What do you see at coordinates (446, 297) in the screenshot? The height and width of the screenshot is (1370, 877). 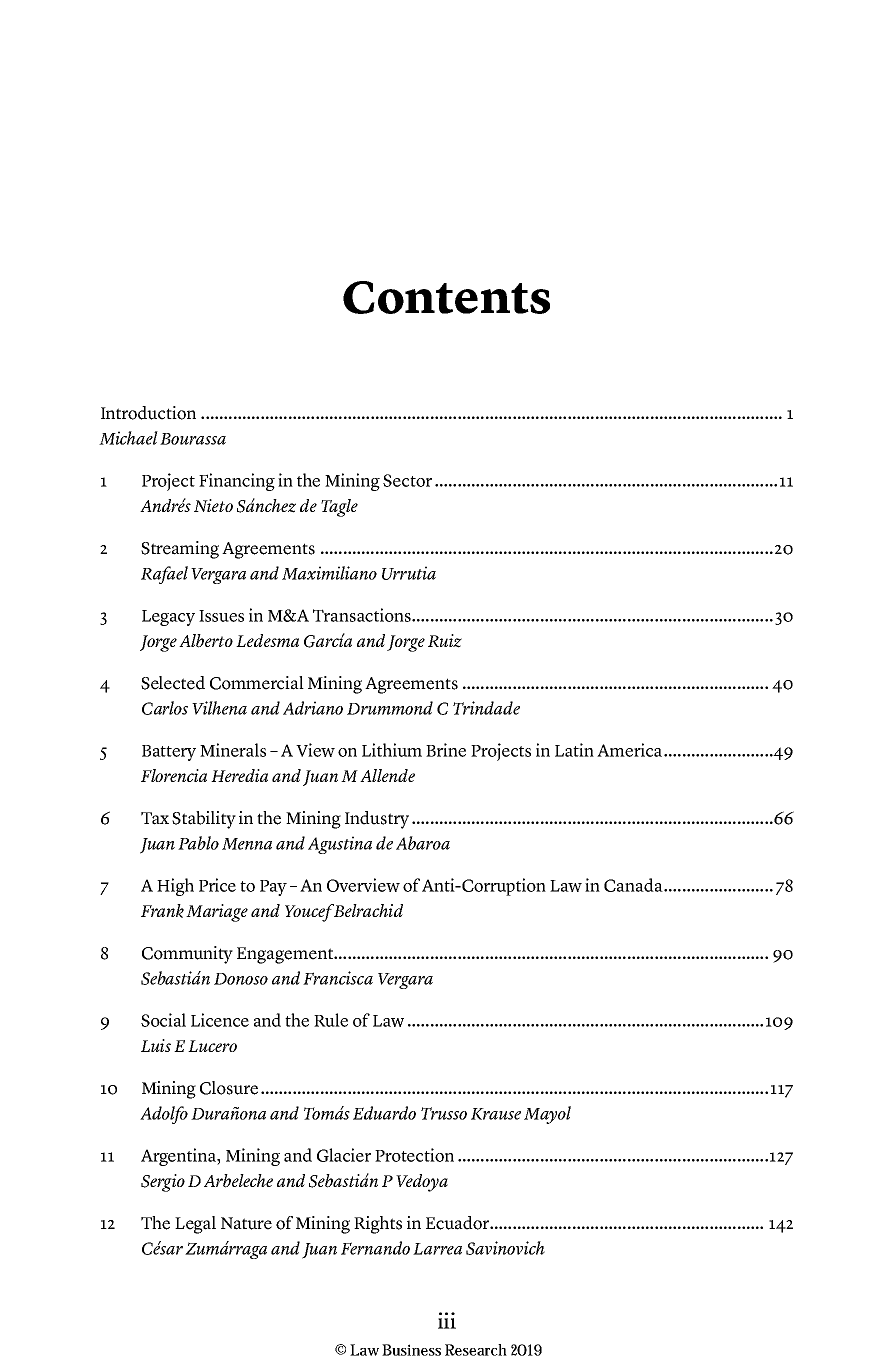 I see `Contents` at bounding box center [446, 297].
